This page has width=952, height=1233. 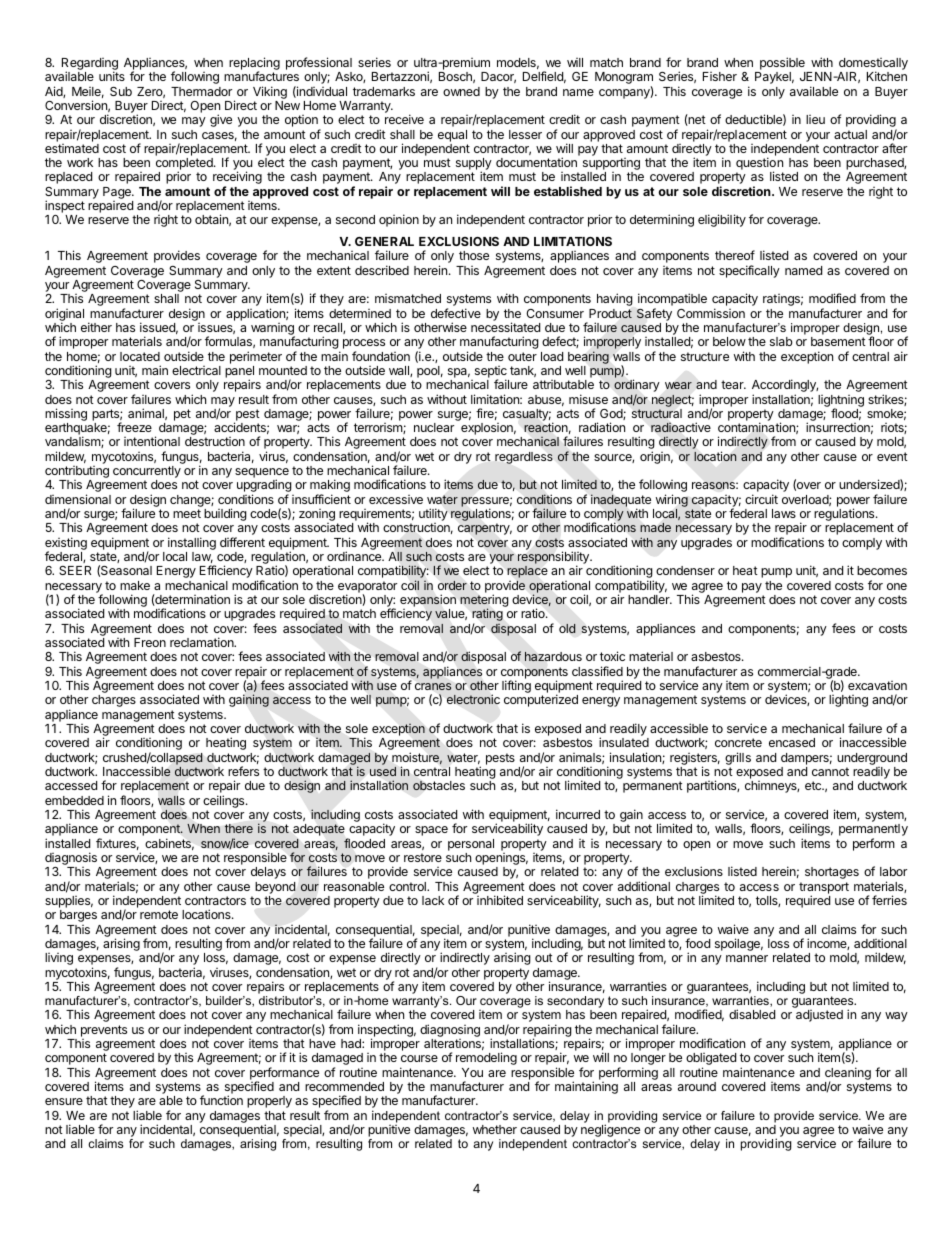 I want to click on make, so click(x=135, y=585).
